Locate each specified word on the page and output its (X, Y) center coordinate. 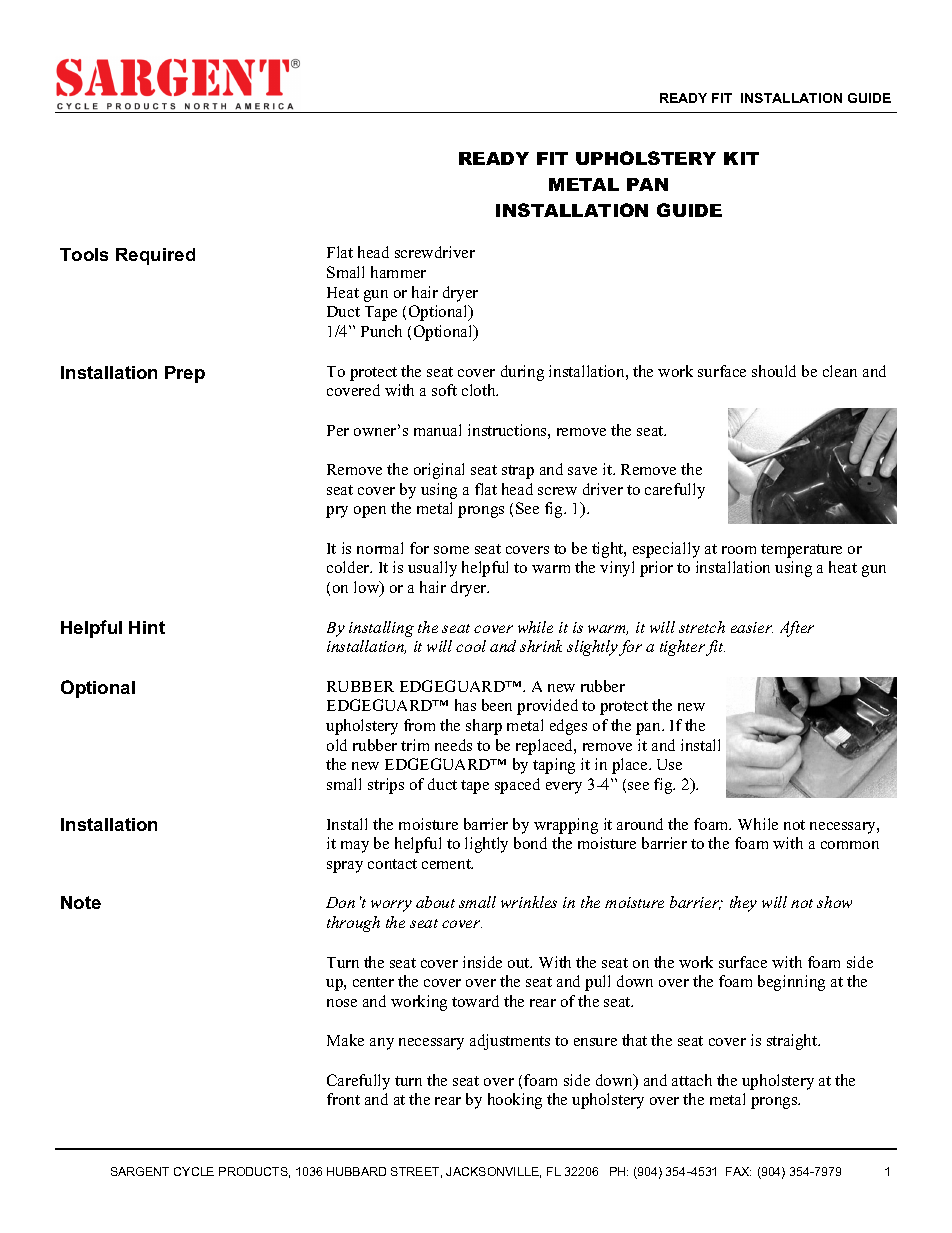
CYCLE (194, 1171)
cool (471, 646)
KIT (741, 158)
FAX (738, 1171)
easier (752, 627)
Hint (147, 627)
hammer (398, 272)
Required (155, 256)
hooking (515, 1101)
